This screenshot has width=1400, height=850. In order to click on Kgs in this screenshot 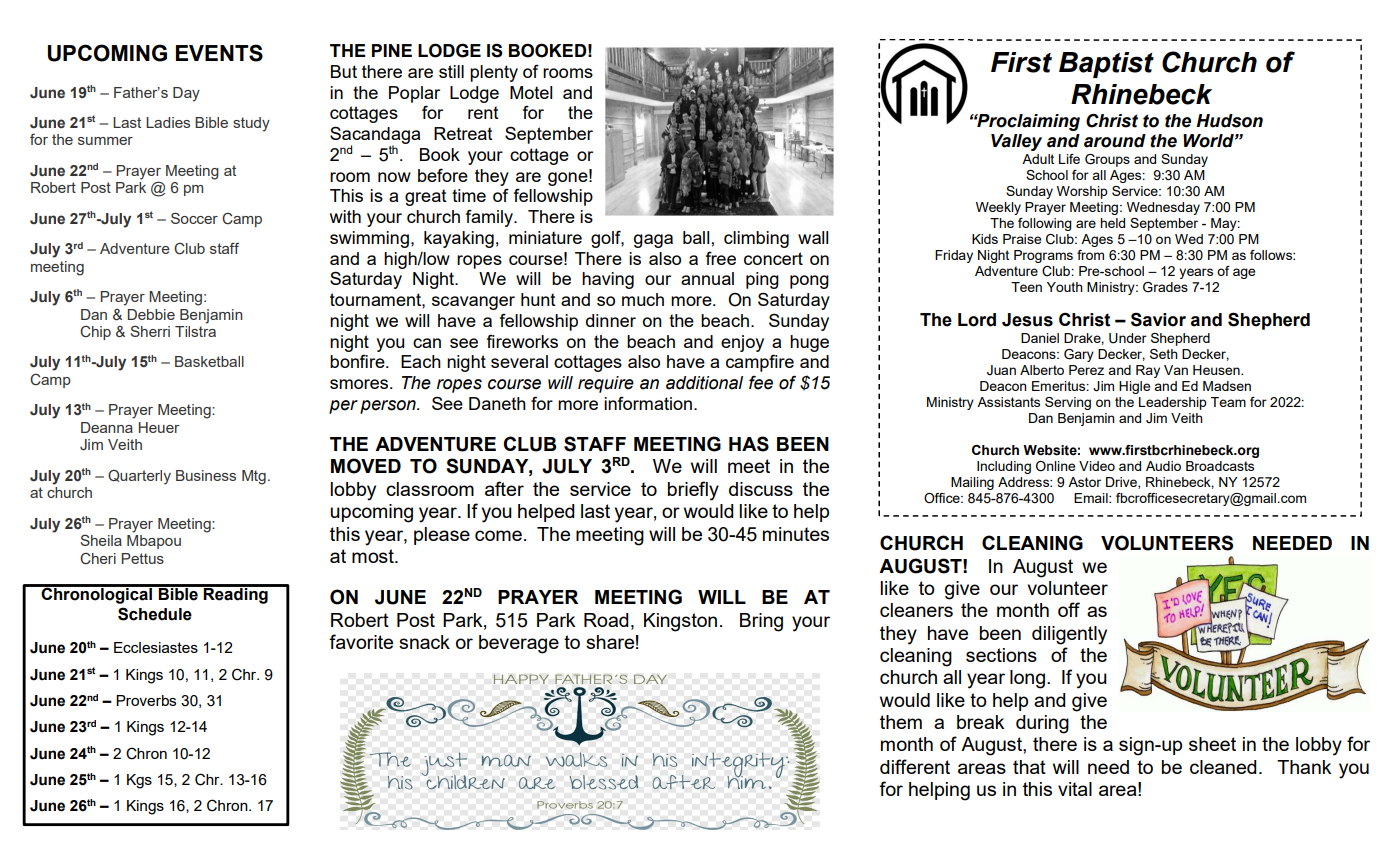, I will do `click(139, 781)`.
